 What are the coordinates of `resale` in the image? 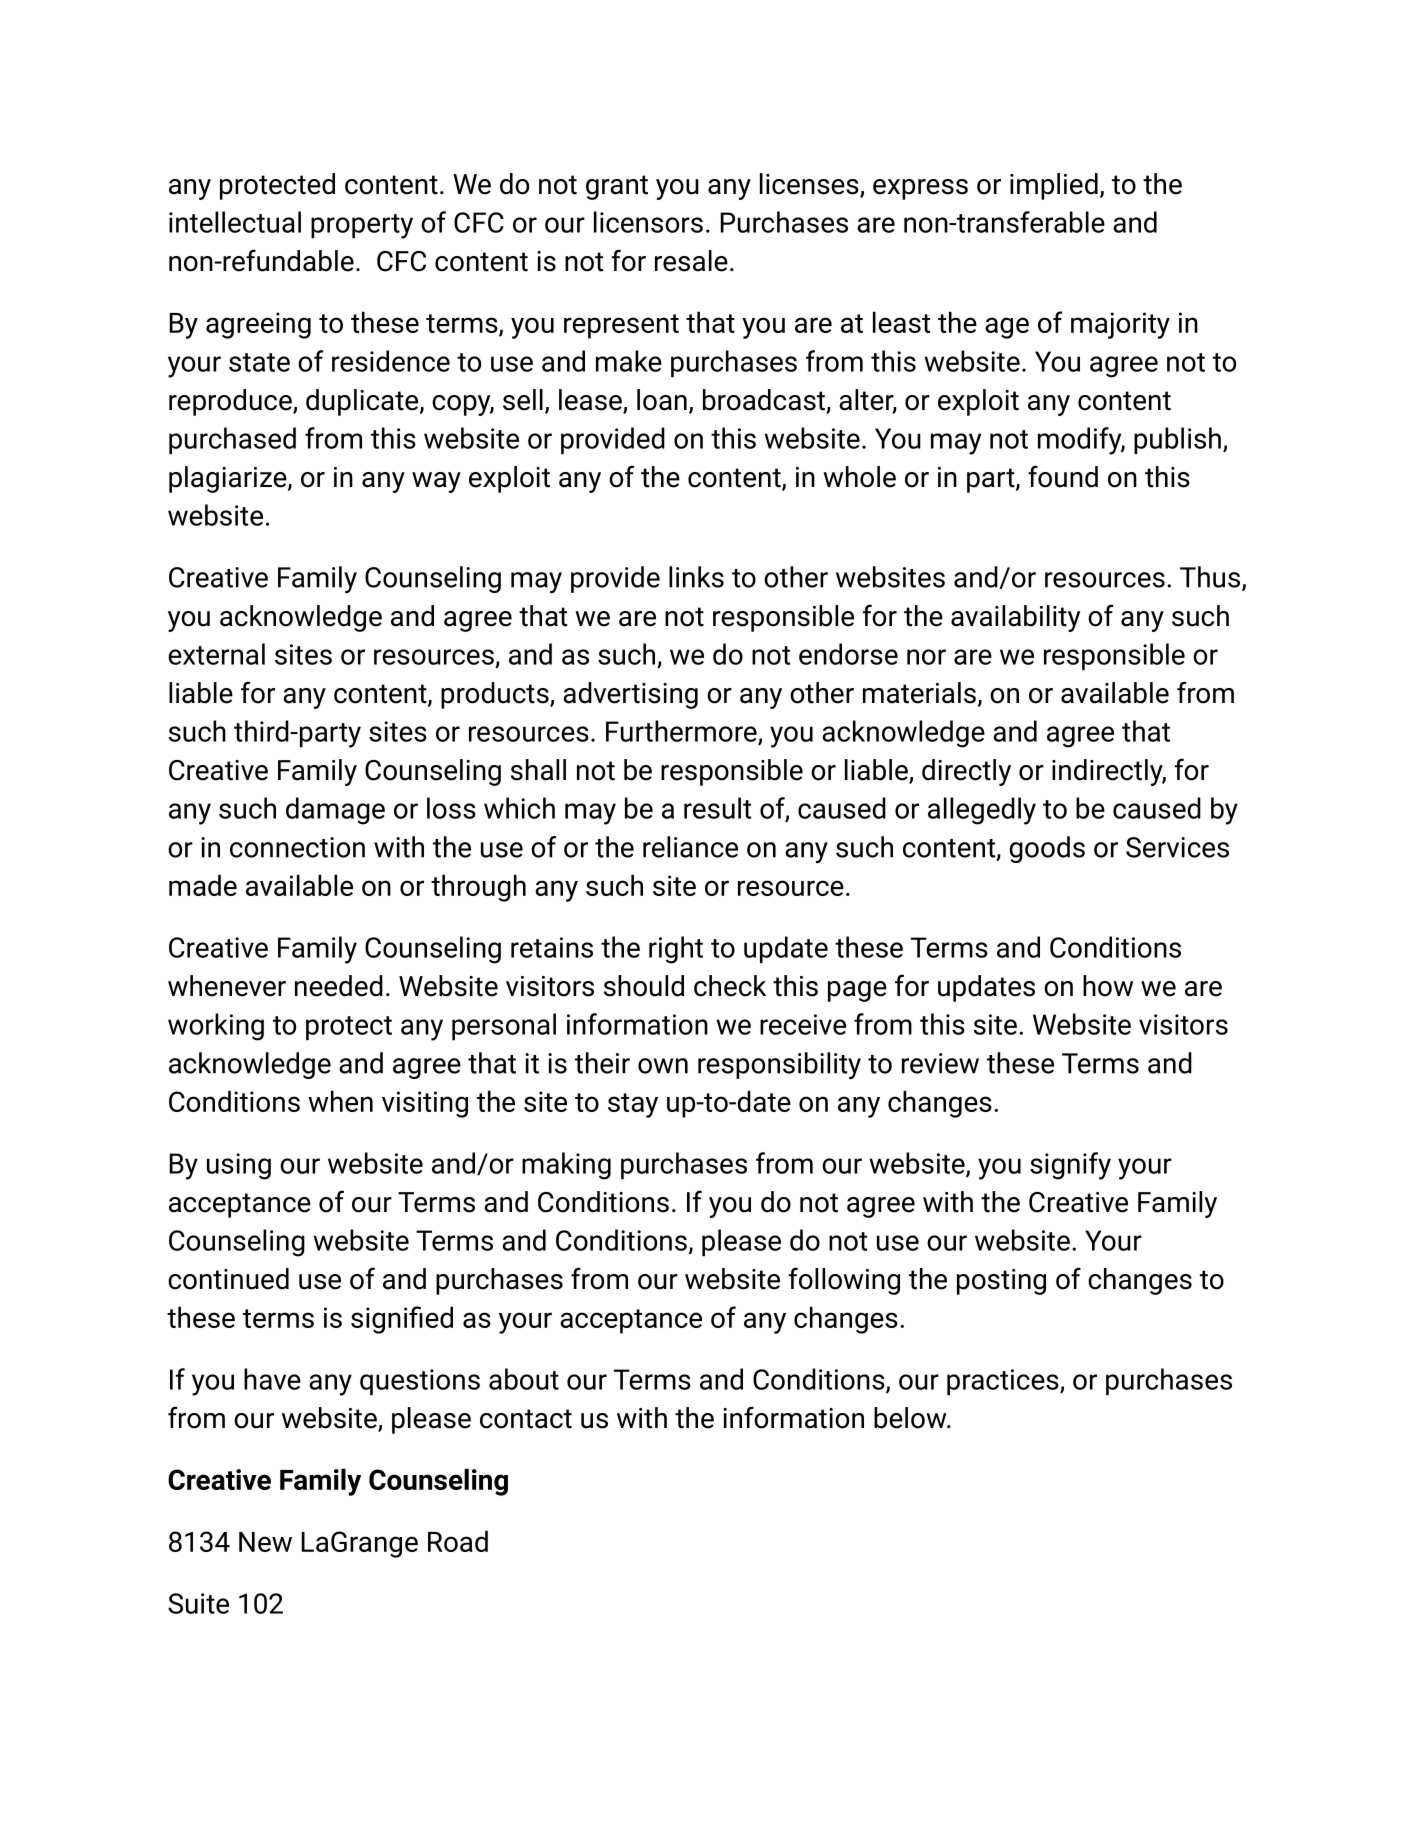 It's located at (691, 261).
